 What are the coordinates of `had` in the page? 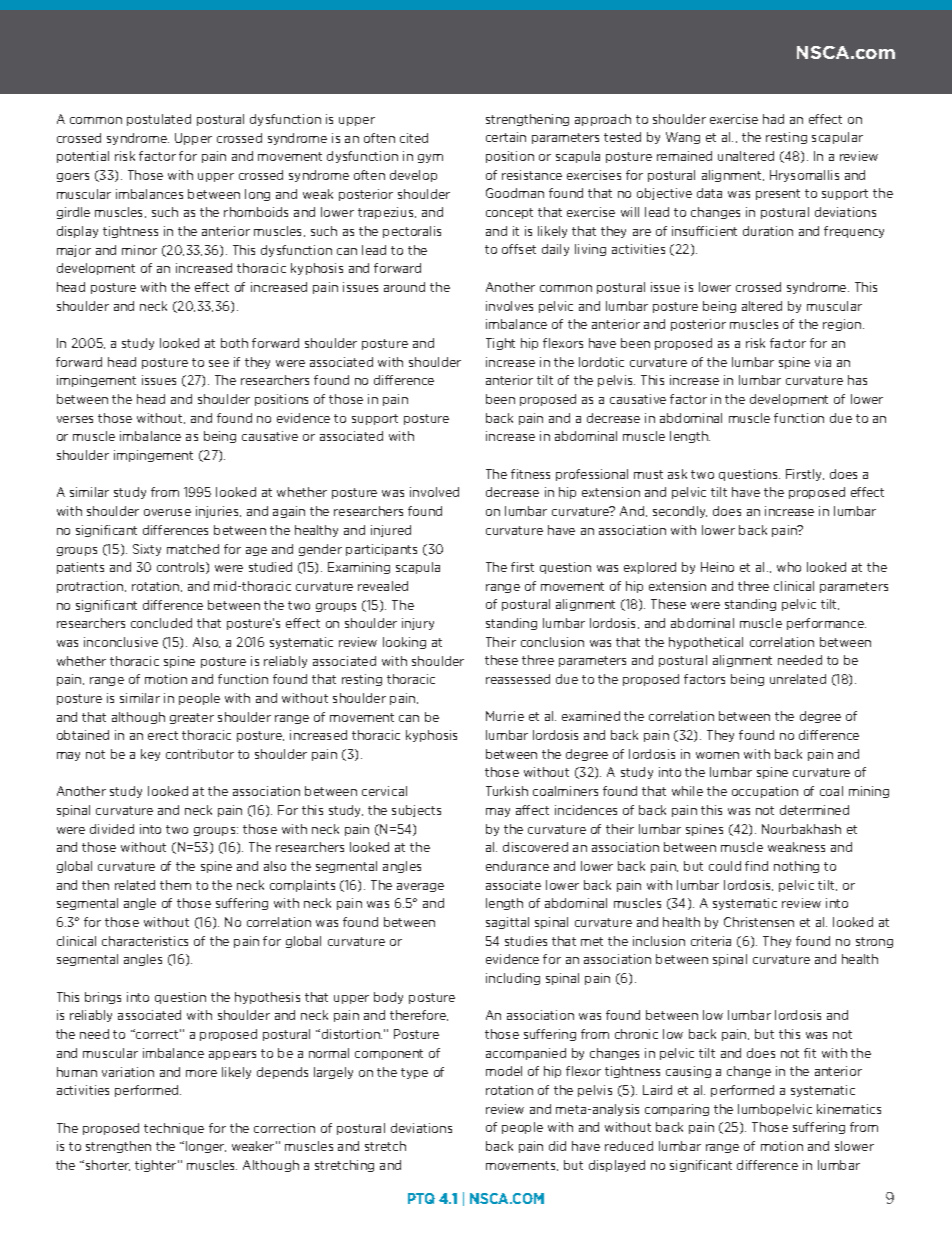 It's located at (773, 119).
